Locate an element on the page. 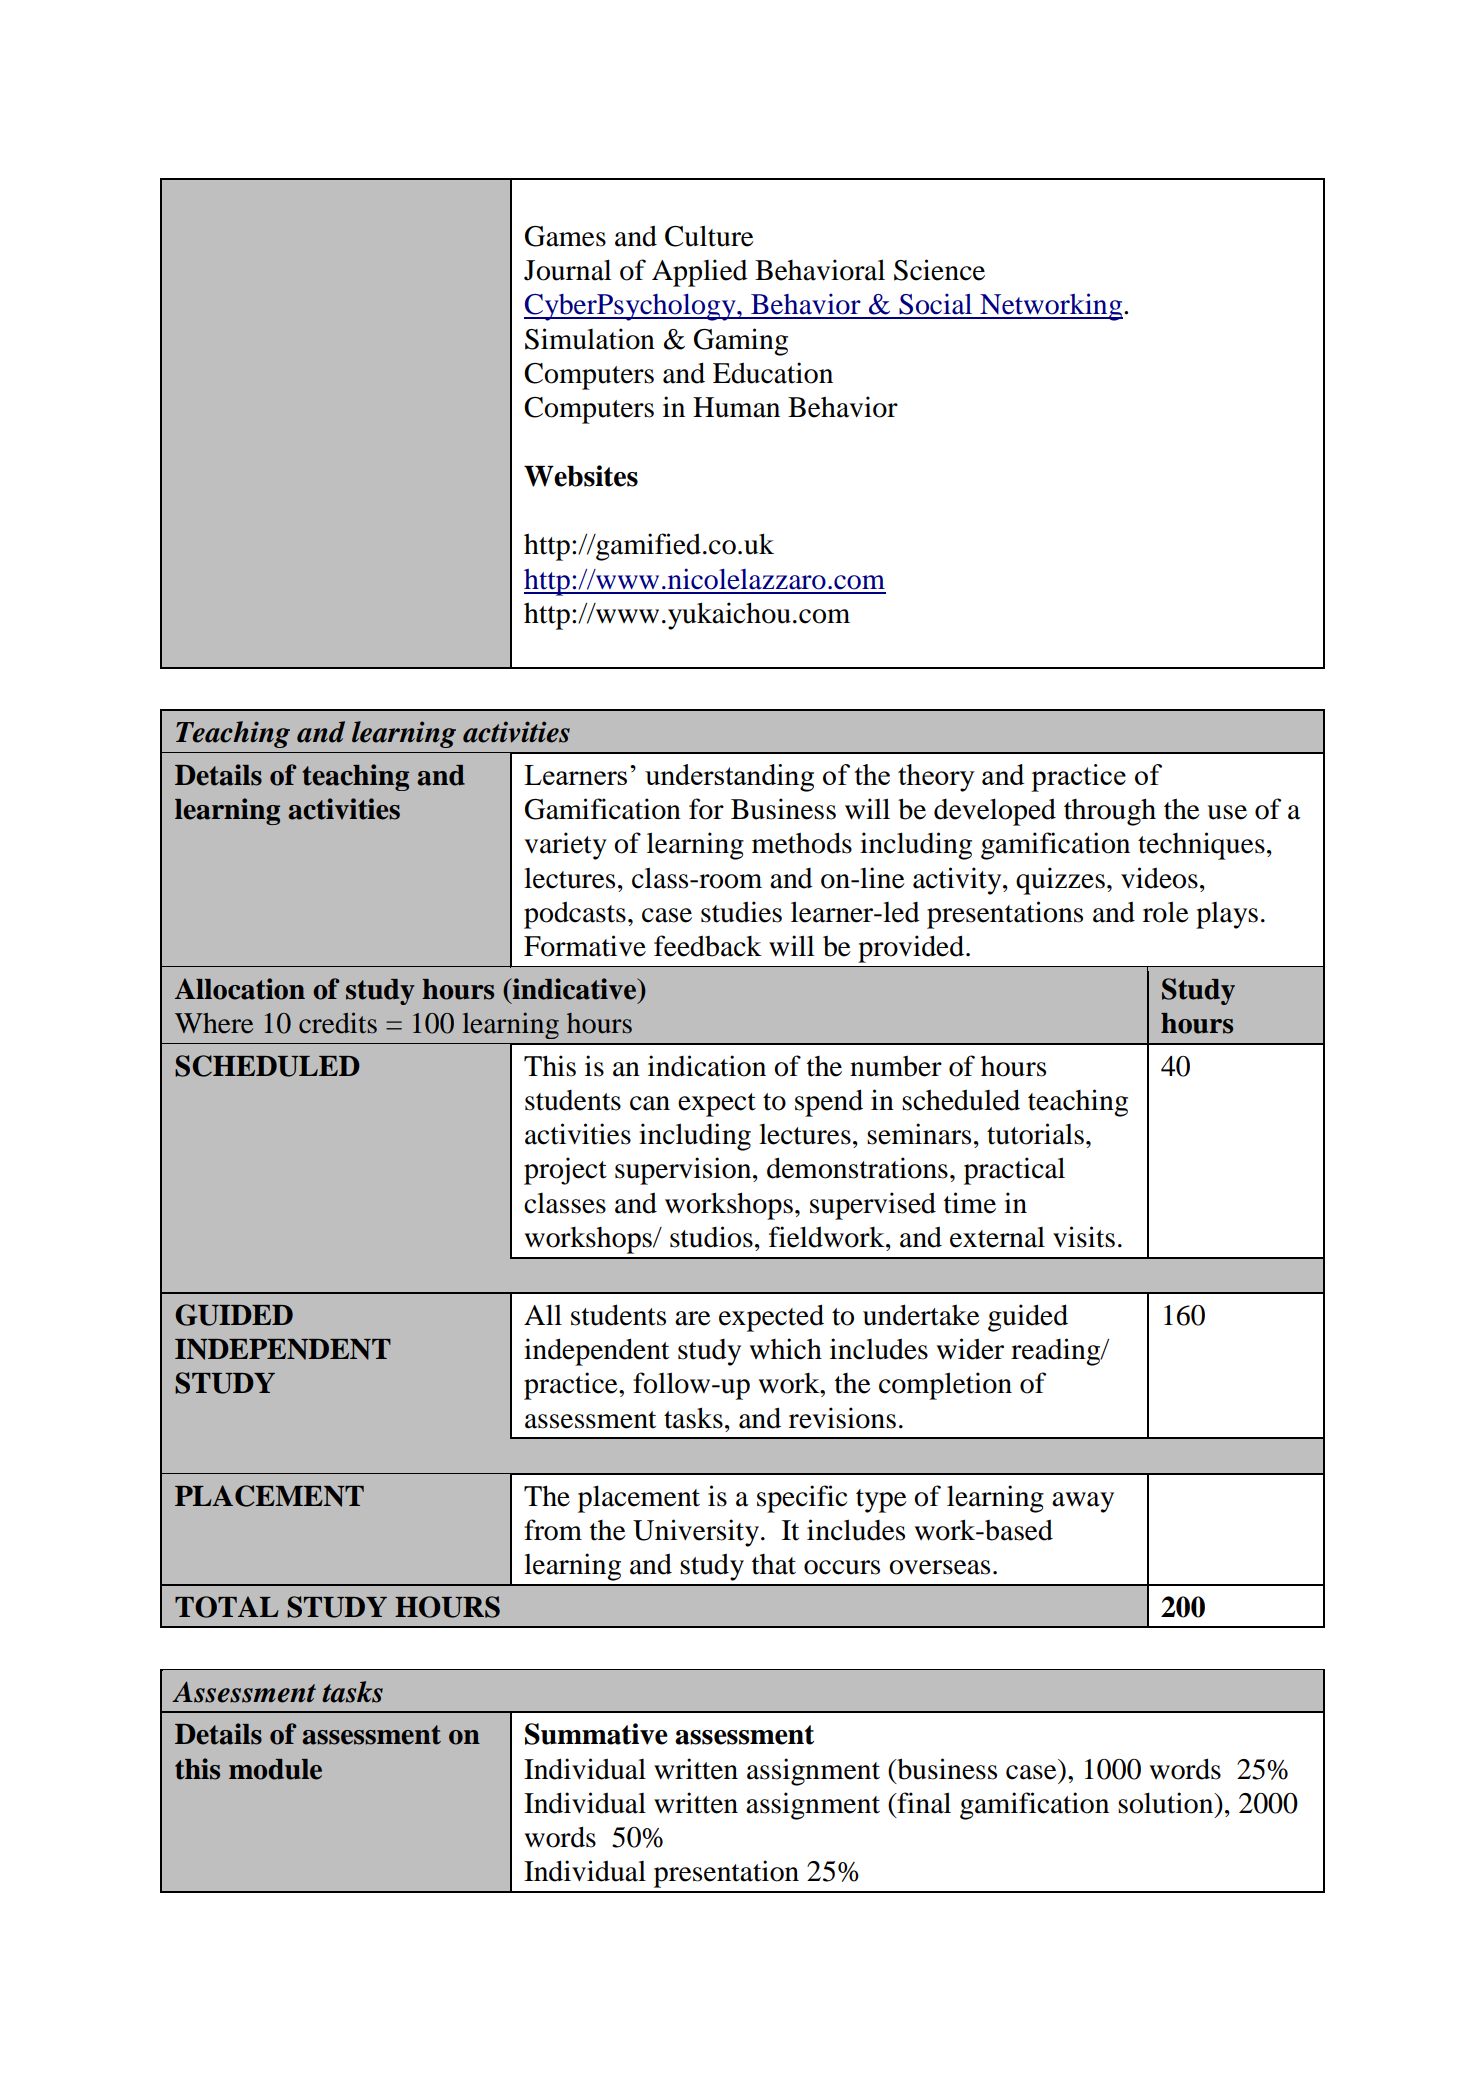 The image size is (1478, 2092). credits is located at coordinates (338, 1023).
